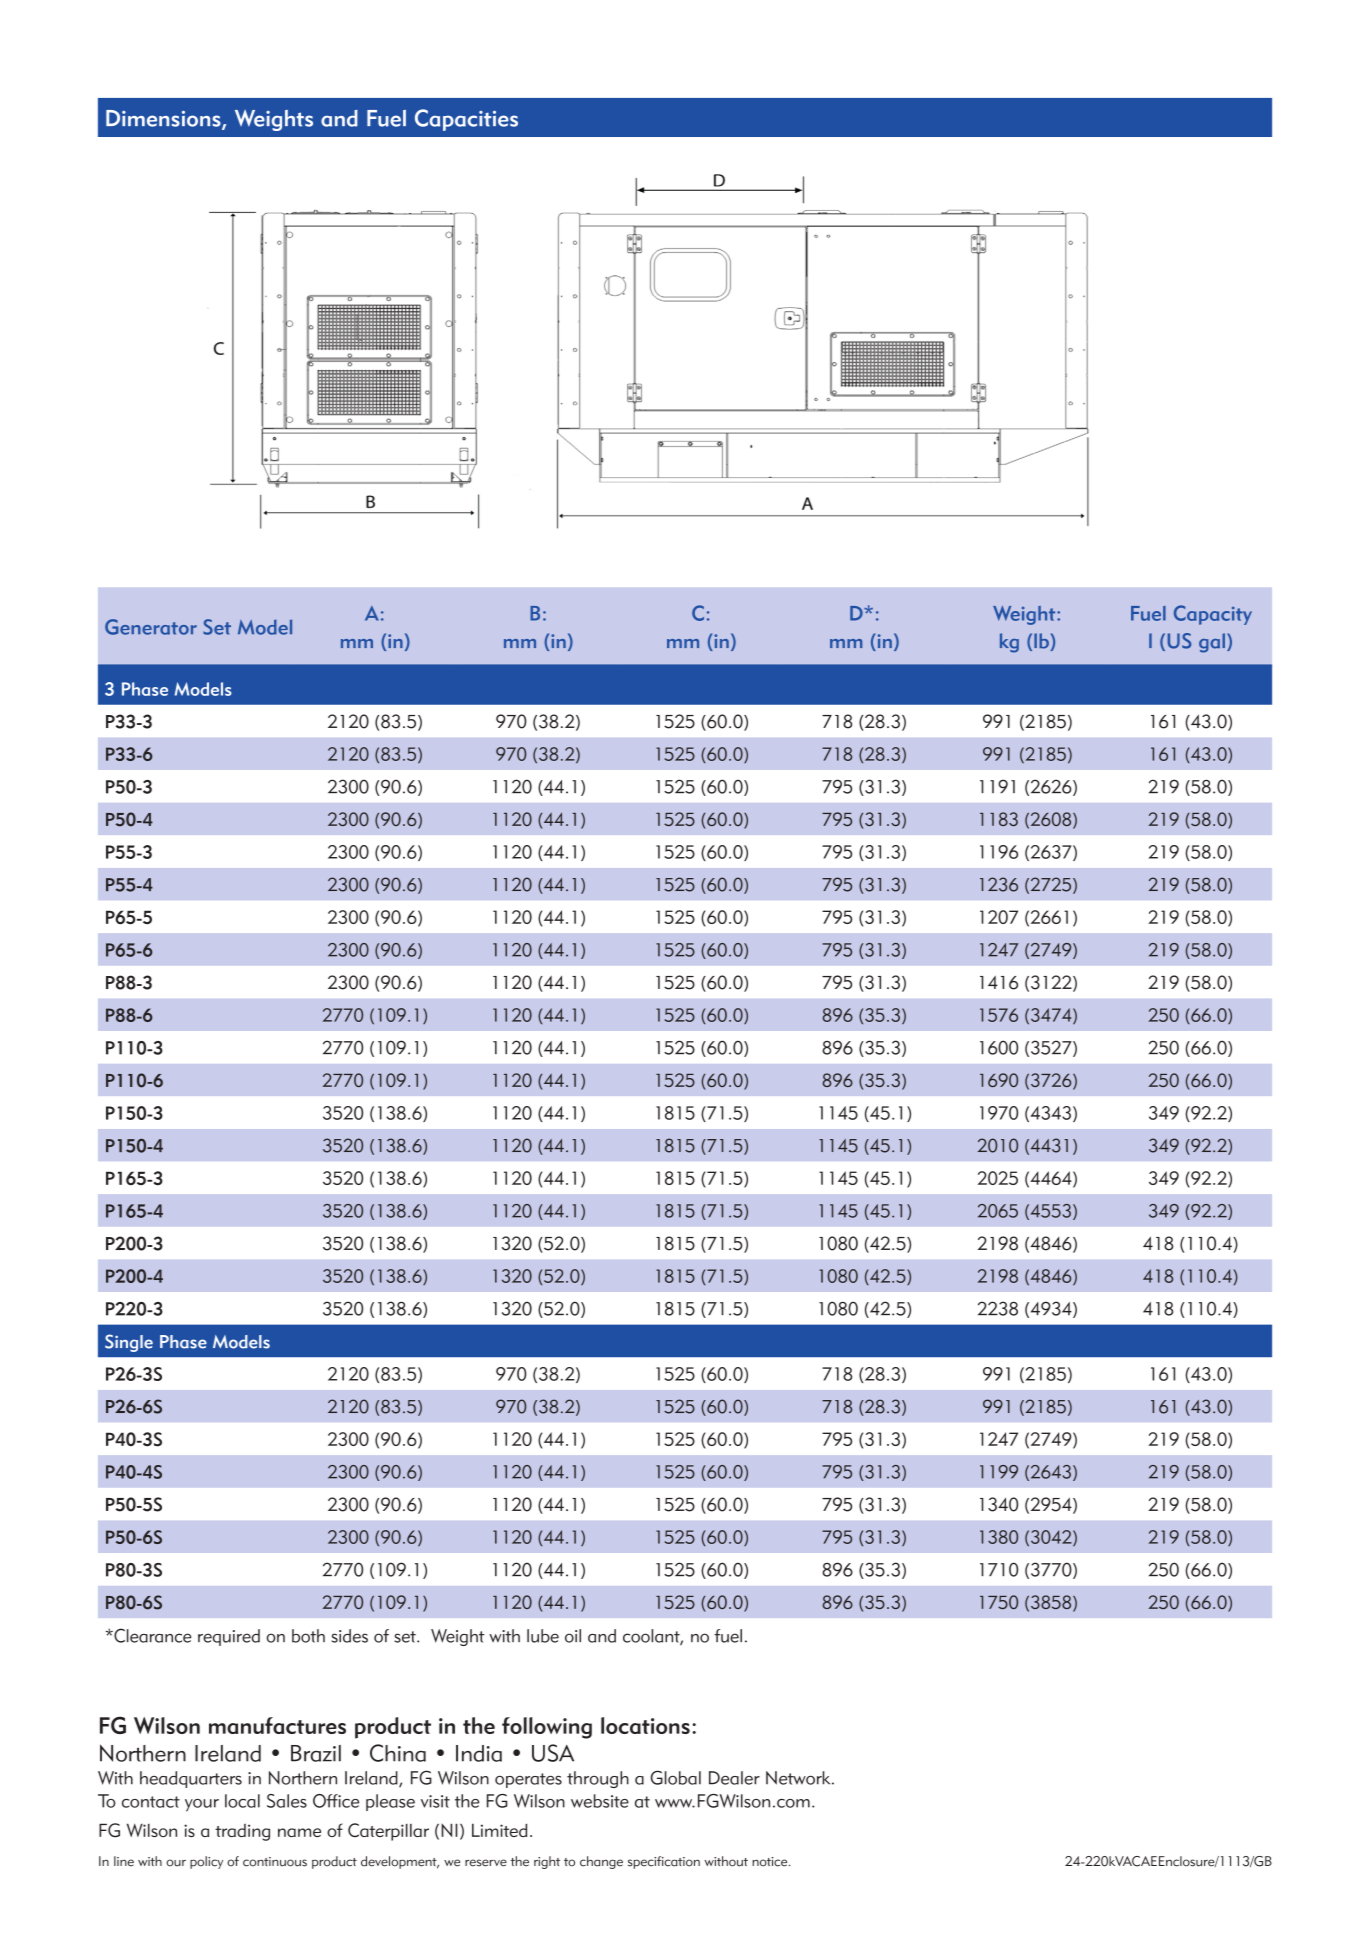  What do you see at coordinates (645, 1725) in the page?
I see `locations` at bounding box center [645, 1725].
